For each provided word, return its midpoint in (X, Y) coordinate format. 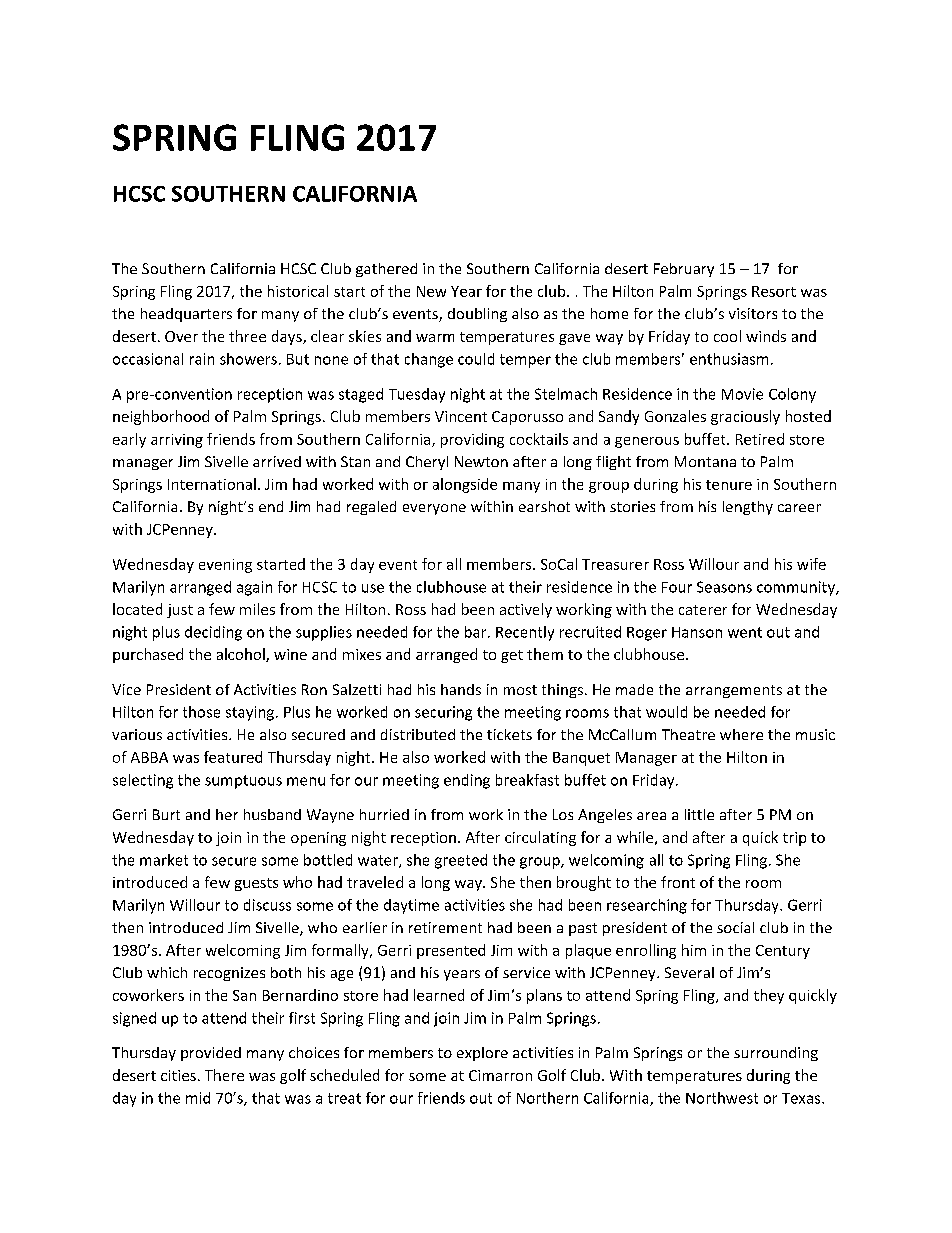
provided (211, 1054)
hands (461, 689)
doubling (477, 315)
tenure (729, 485)
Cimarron (500, 1075)
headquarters (186, 315)
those (201, 712)
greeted (461, 861)
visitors (753, 313)
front (678, 882)
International (212, 484)
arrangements (734, 691)
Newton (481, 461)
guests (256, 884)
